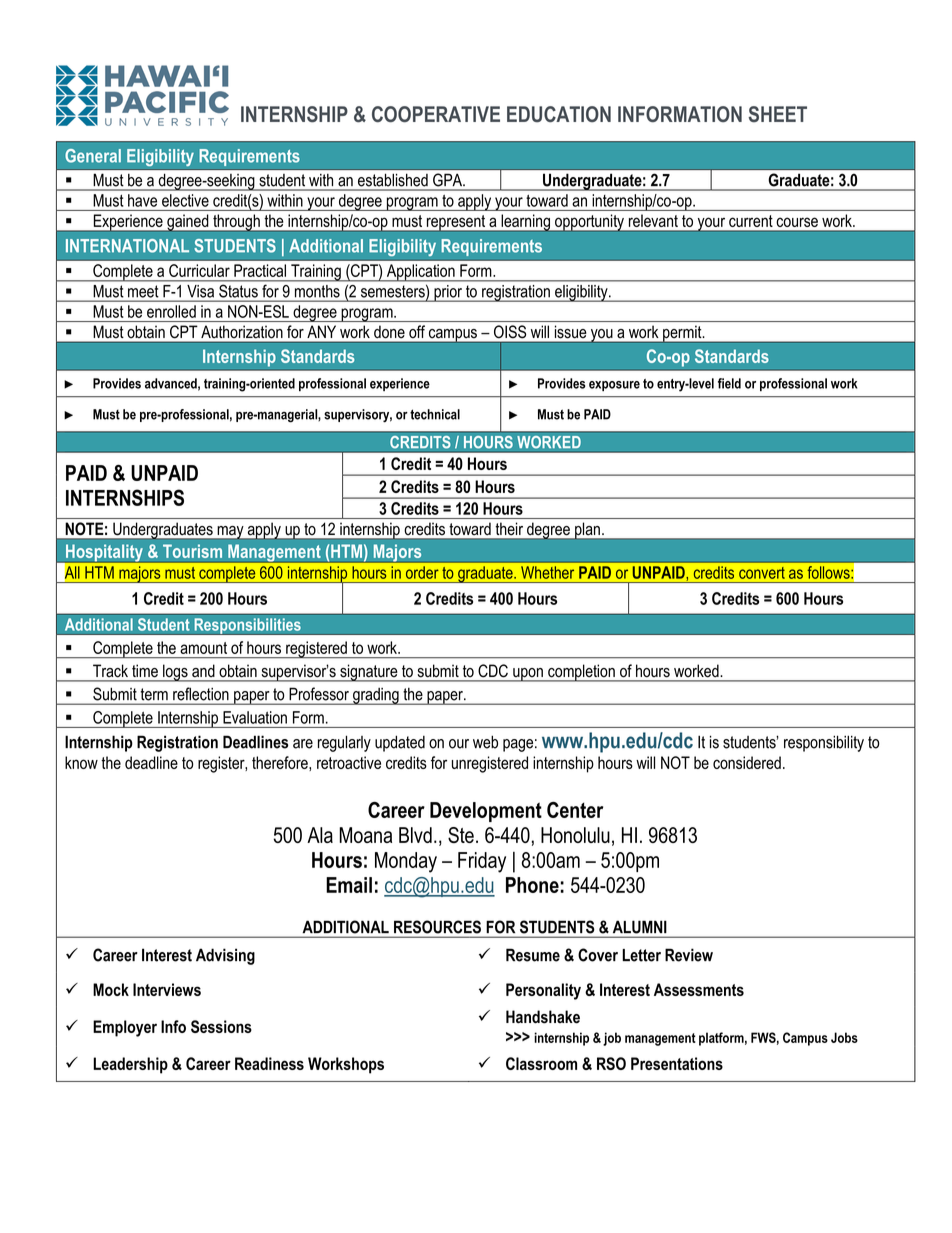 The height and width of the page is (1233, 952). Describe the element at coordinates (192, 551) in the page. I see `Tourism` at that location.
